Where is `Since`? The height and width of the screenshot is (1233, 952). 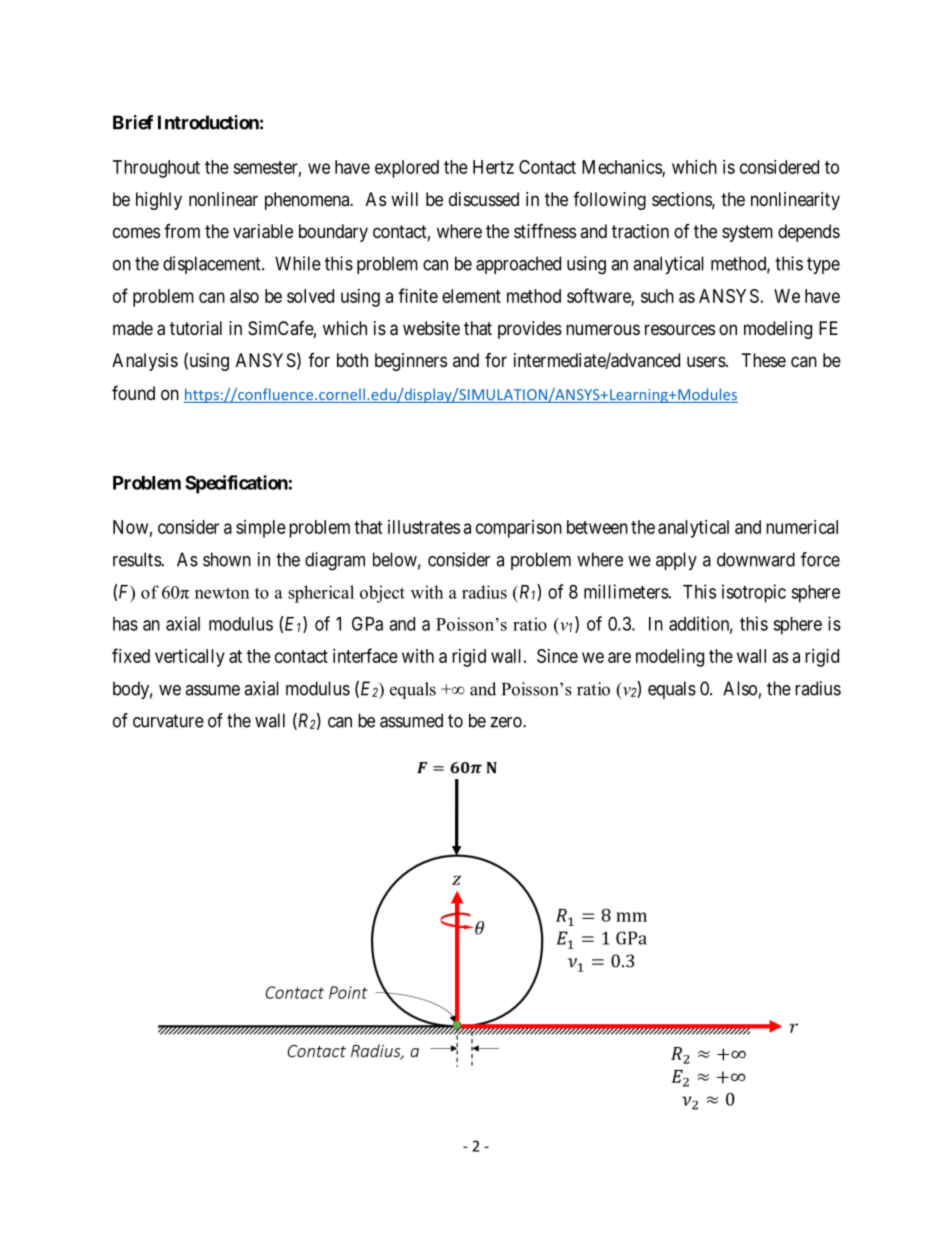 Since is located at coordinates (557, 656).
